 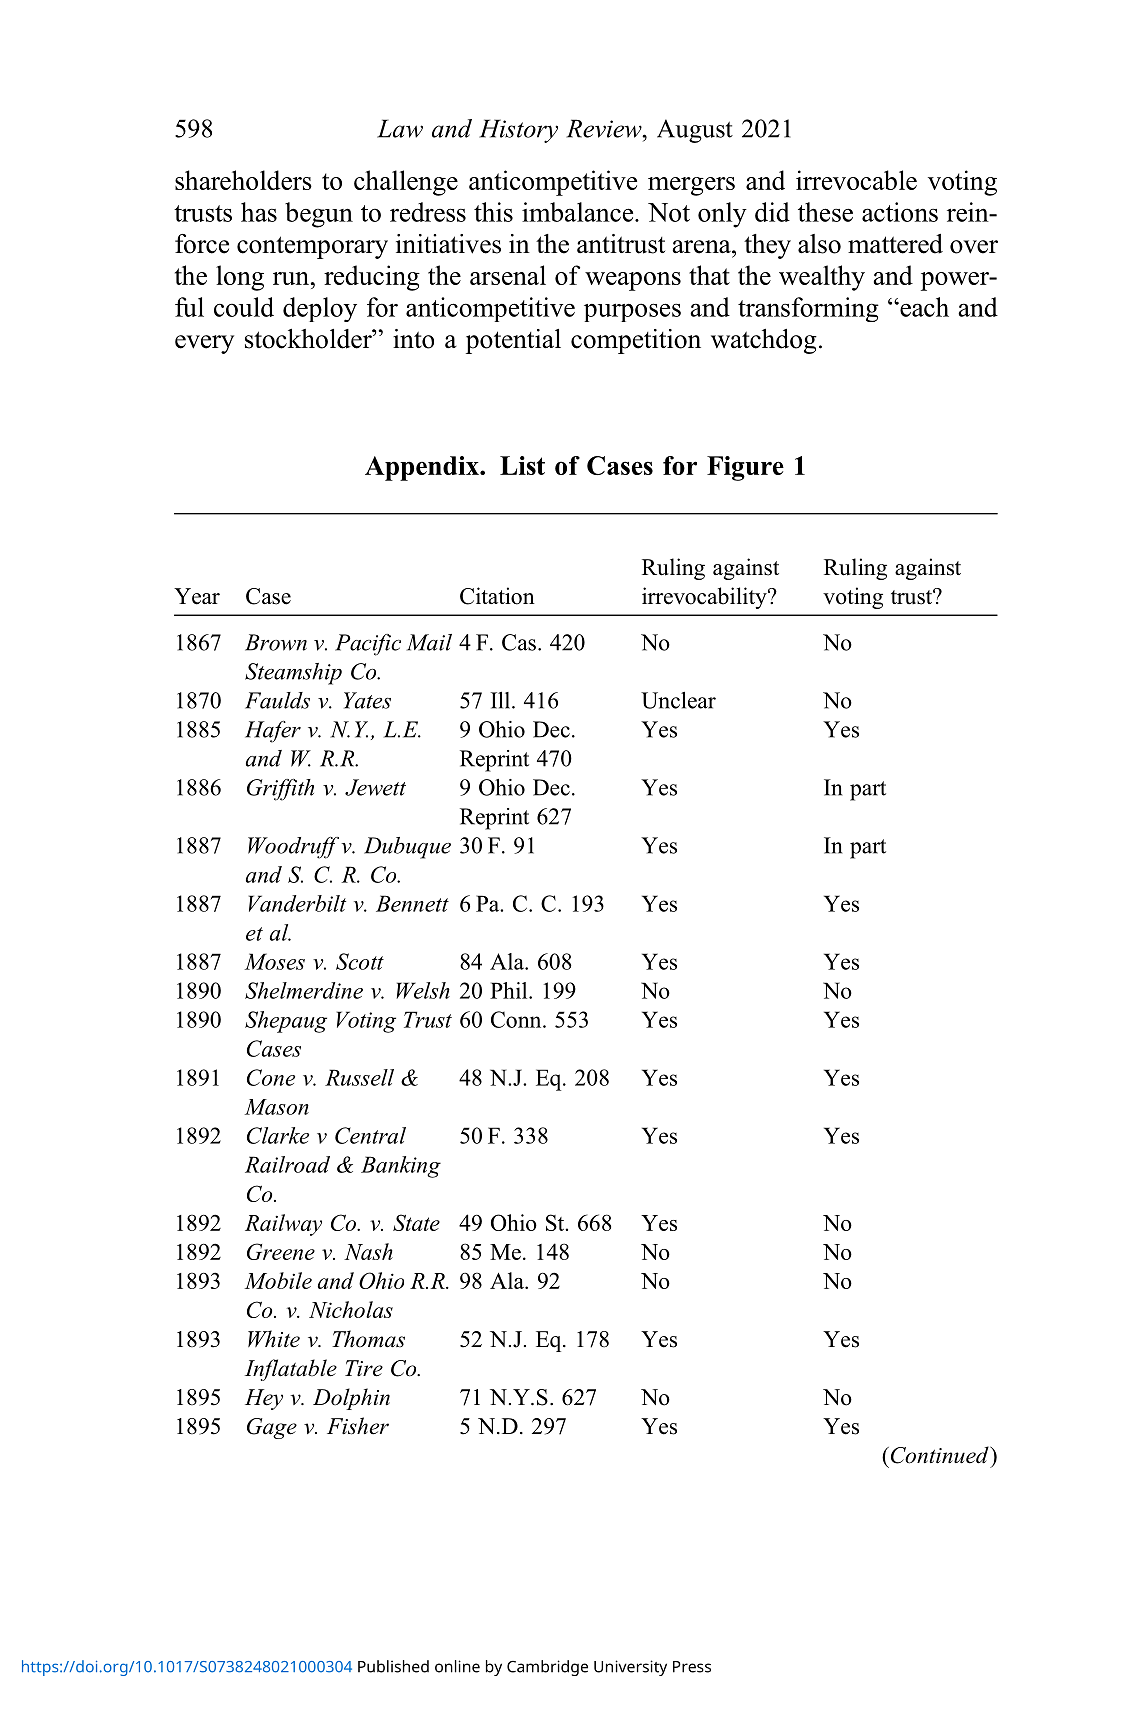 I want to click on shareholders, so click(x=243, y=180).
